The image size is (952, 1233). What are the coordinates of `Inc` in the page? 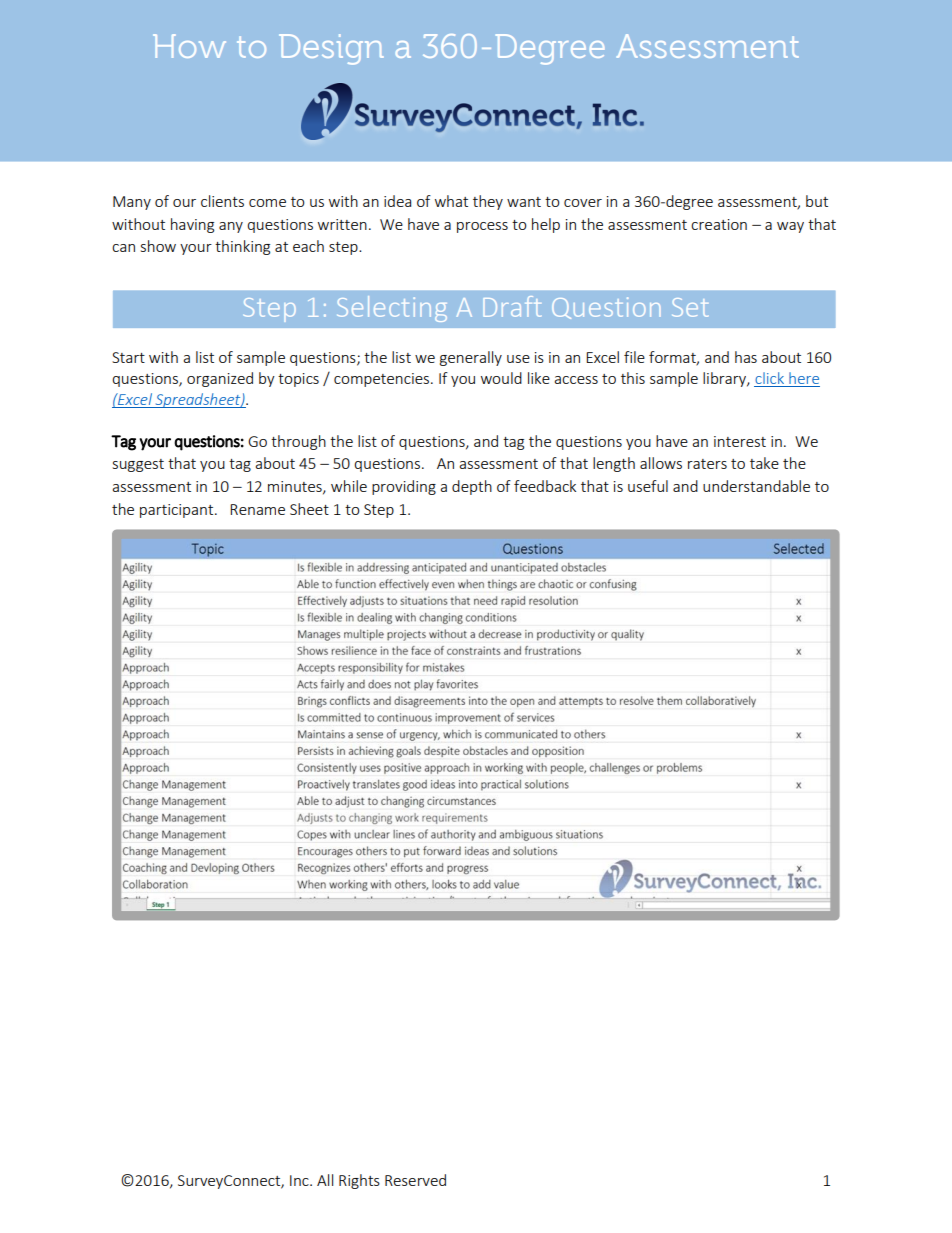 It's located at (300, 1180).
